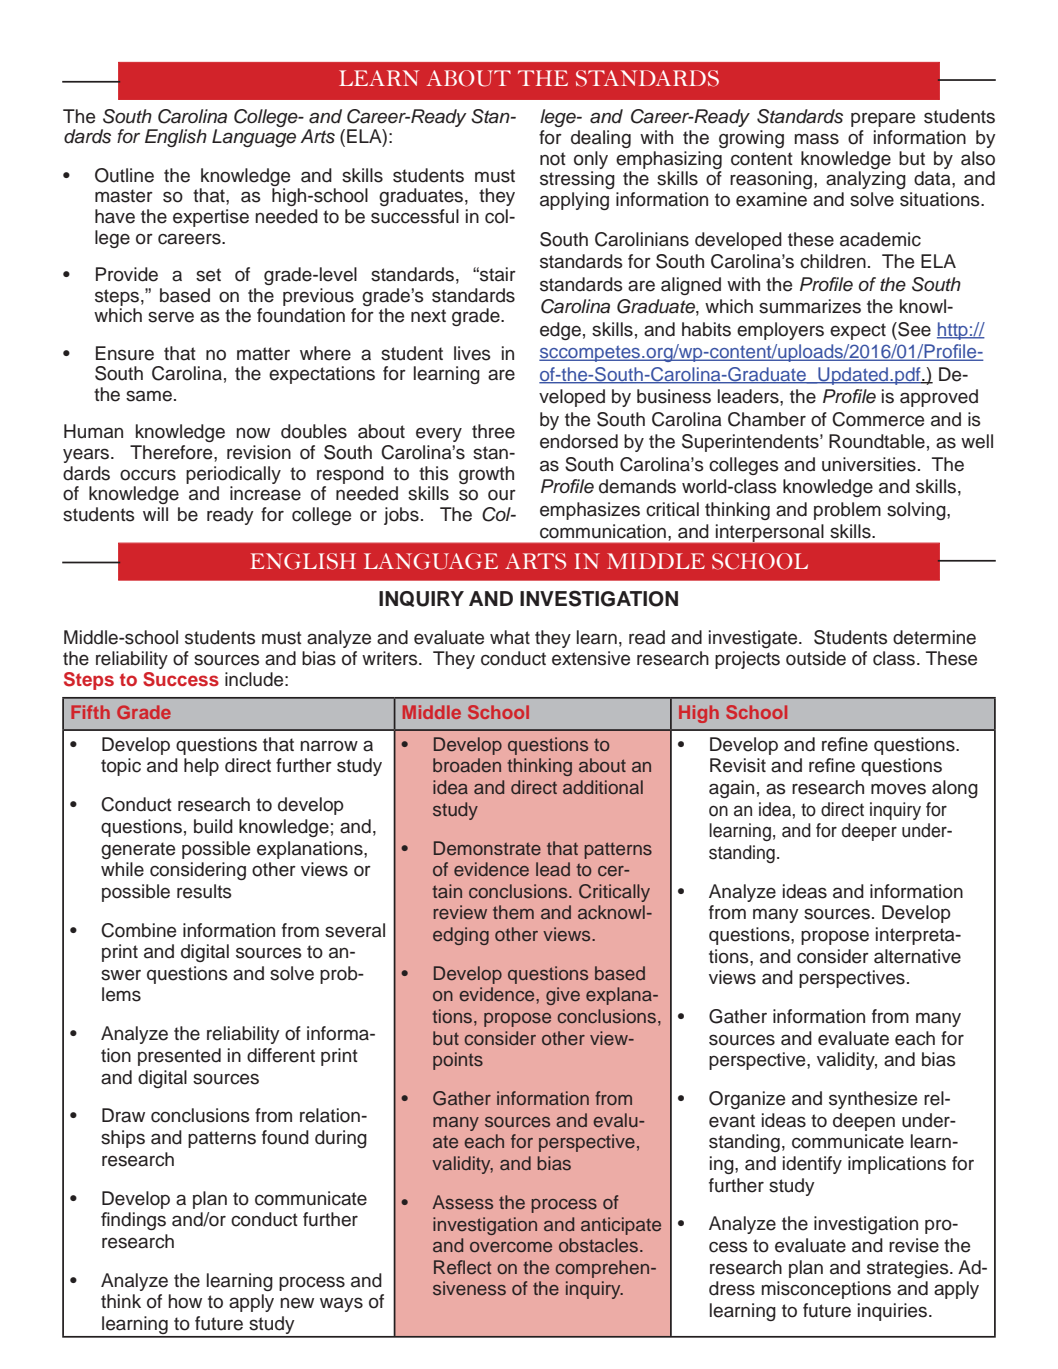  What do you see at coordinates (201, 767) in the screenshot?
I see `help` at bounding box center [201, 767].
